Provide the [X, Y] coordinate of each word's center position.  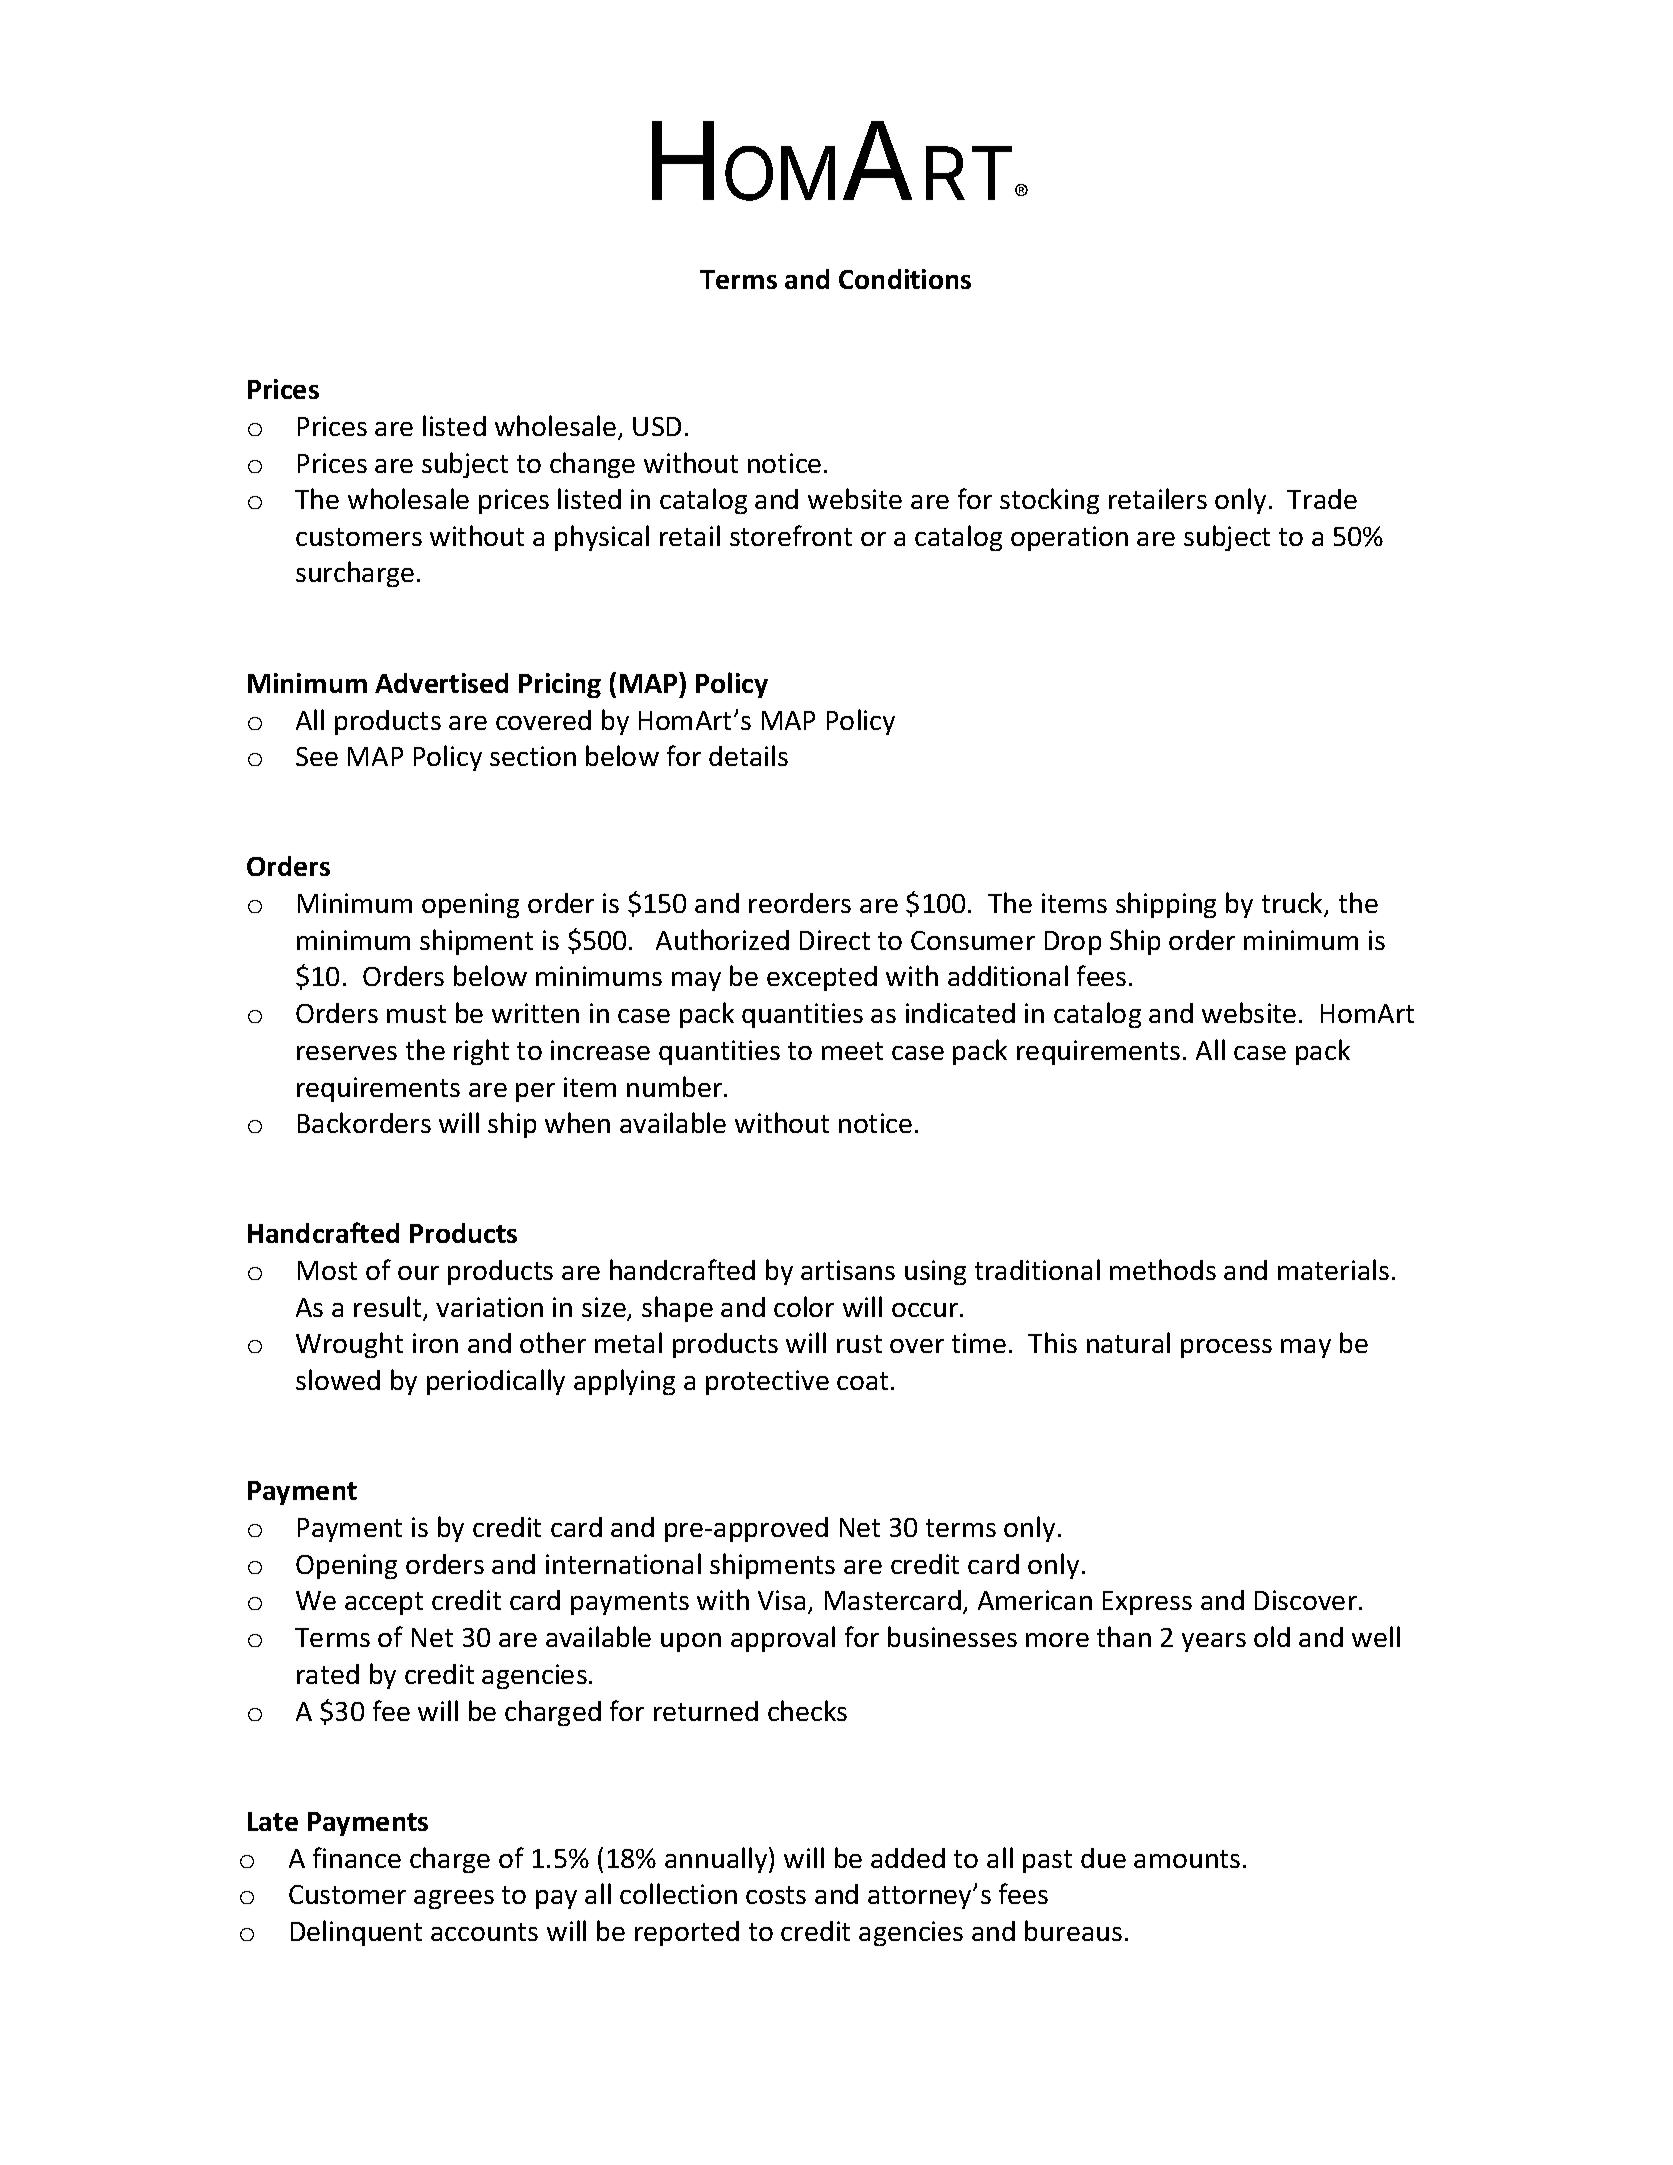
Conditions [905, 279]
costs [776, 1895]
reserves [347, 1053]
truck [1294, 904]
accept [384, 1603]
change [592, 465]
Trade [1322, 499]
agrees [454, 1899]
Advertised [441, 683]
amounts [1187, 1859]
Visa [781, 1600]
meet [852, 1051]
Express [1147, 1603]
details [748, 755]
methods [1163, 1269]
